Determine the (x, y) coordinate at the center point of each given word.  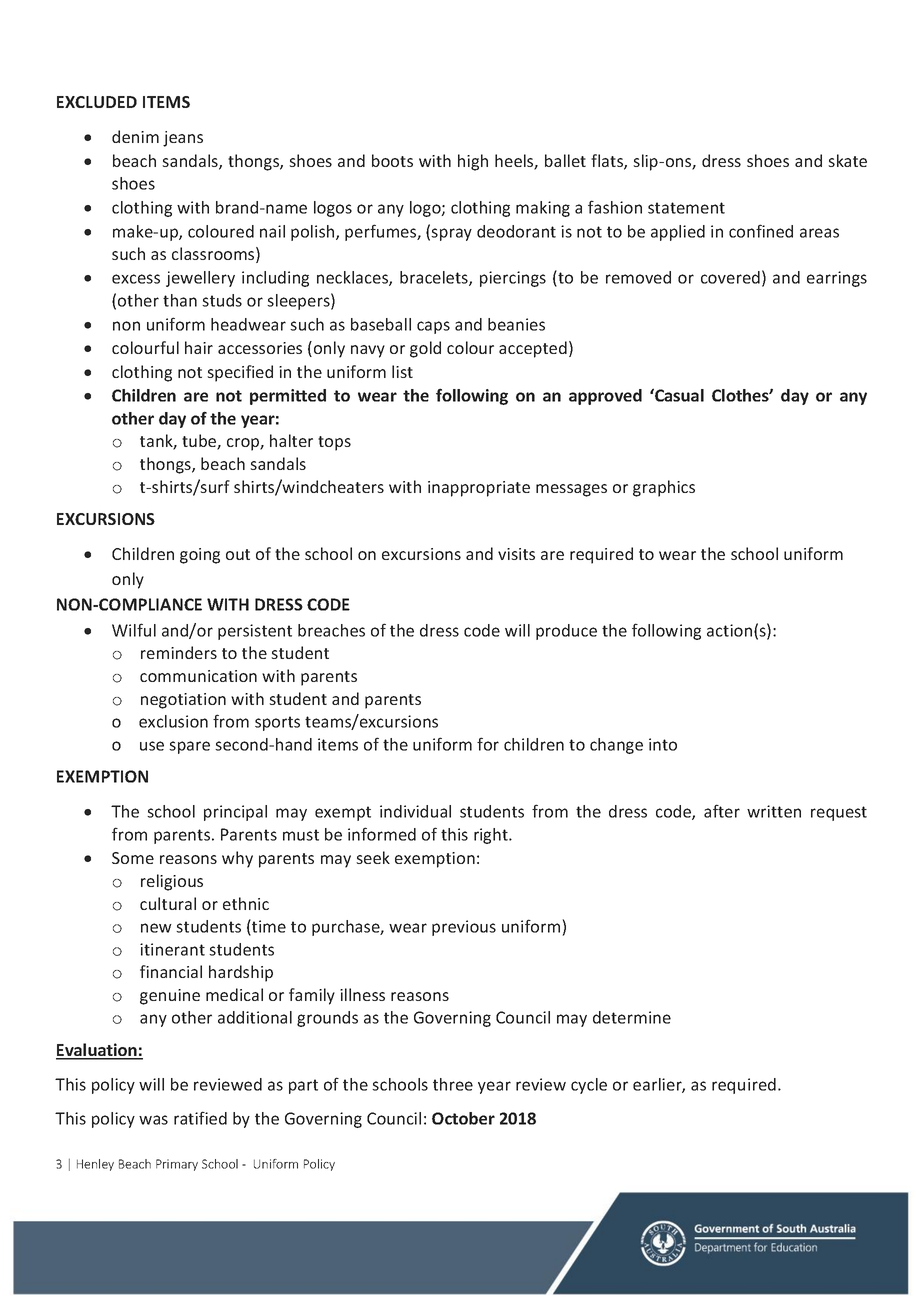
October (463, 1118)
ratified (200, 1118)
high (473, 162)
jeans (183, 139)
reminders (179, 652)
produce (566, 632)
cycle (589, 1086)
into (663, 744)
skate (847, 160)
